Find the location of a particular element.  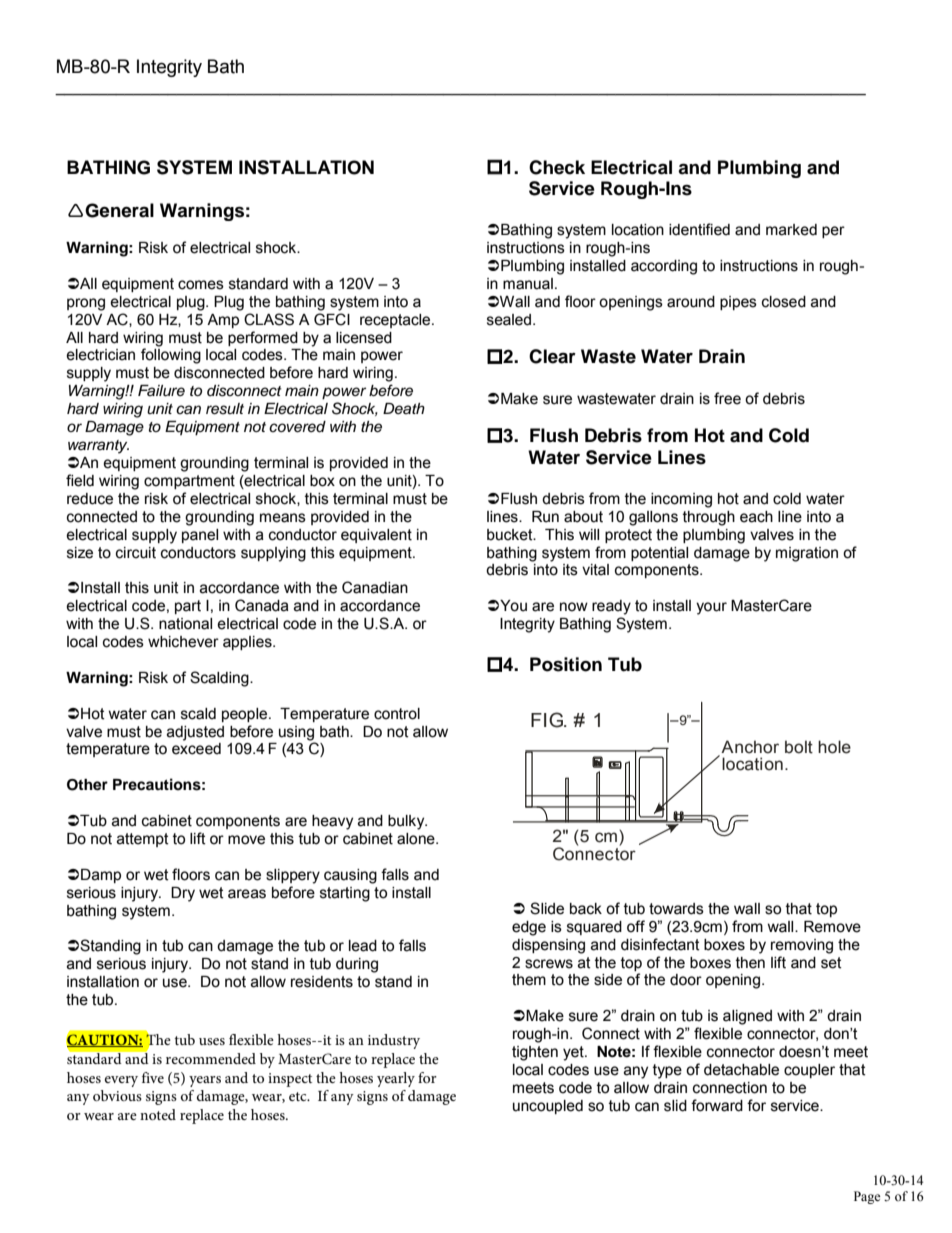

edge is located at coordinates (529, 928).
